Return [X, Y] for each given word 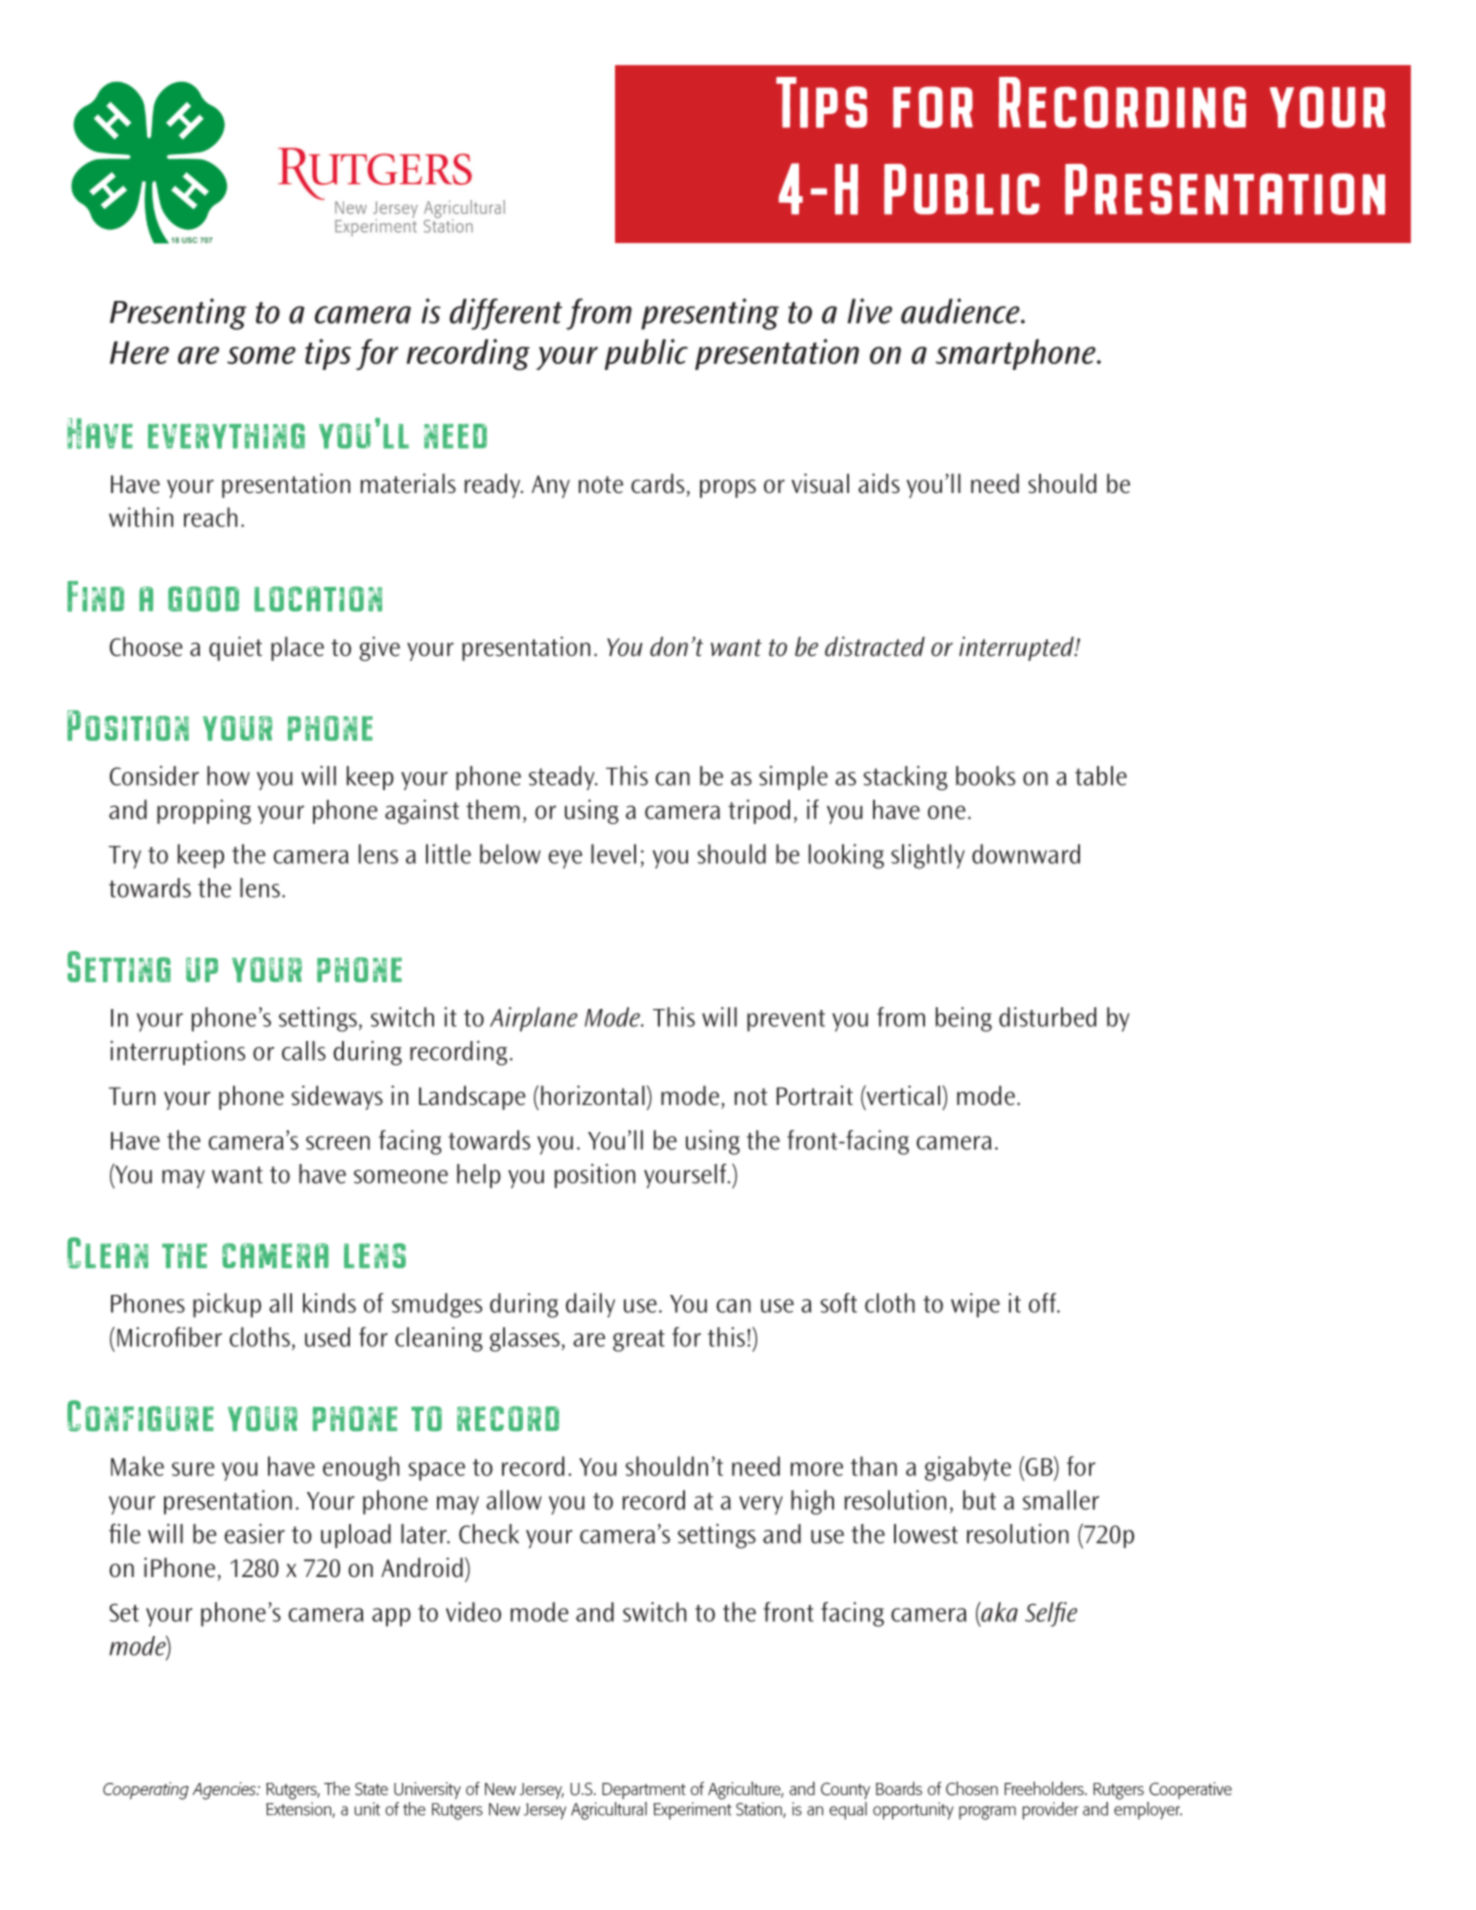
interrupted [1017, 648]
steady [563, 778]
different [506, 314]
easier [254, 1533]
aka [998, 1612]
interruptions [177, 1053]
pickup [227, 1305]
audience [961, 311]
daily [590, 1305]
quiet [235, 648]
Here [139, 352]
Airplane [534, 1019]
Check [489, 1534]
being [964, 1019]
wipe [975, 1305]
